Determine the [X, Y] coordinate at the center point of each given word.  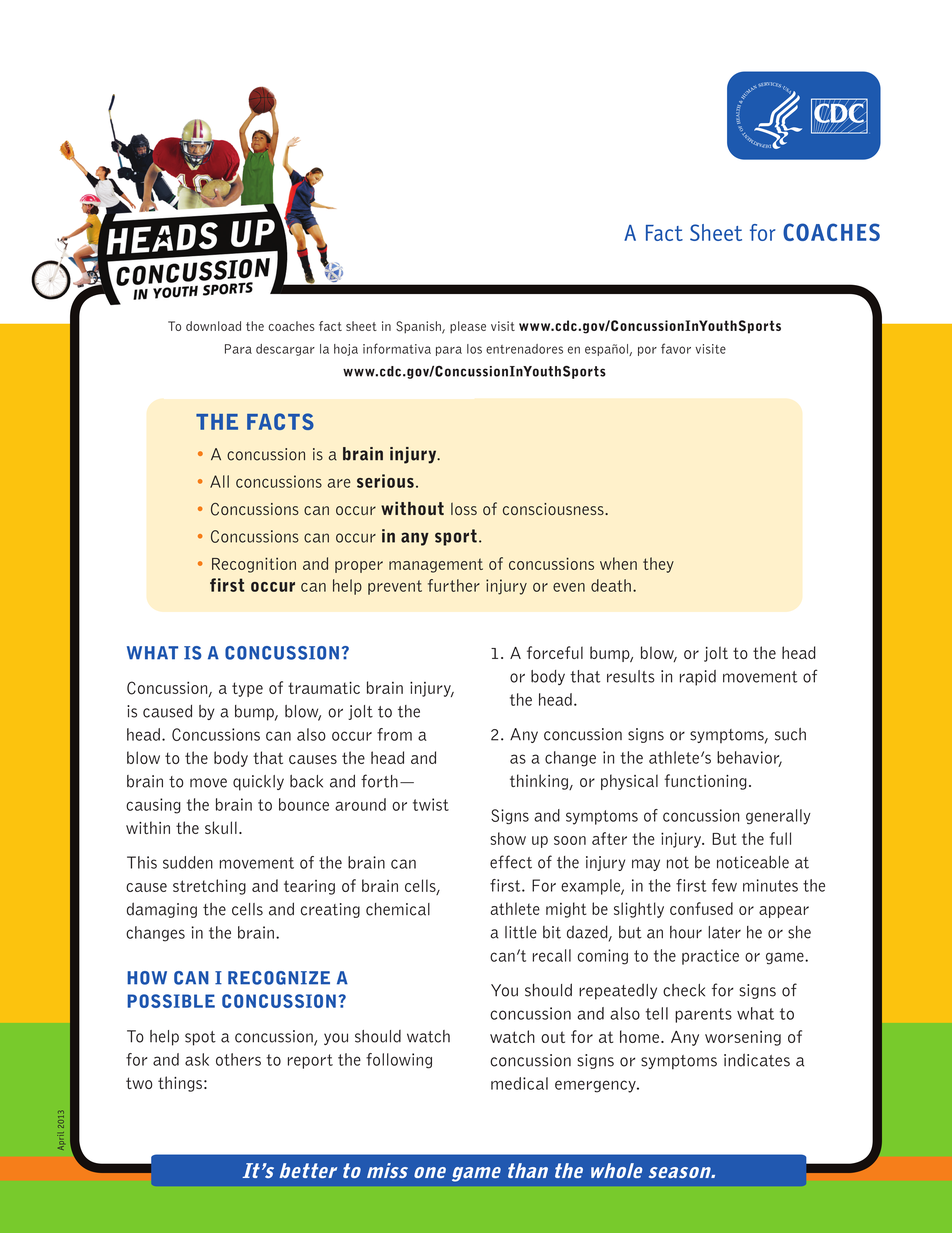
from [394, 734]
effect [511, 862]
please [468, 327]
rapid [698, 678]
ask [197, 1059]
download [213, 326]
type [247, 689]
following [399, 1061]
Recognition [254, 565]
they [658, 565]
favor [676, 348]
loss [464, 509]
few [724, 885]
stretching [209, 887]
